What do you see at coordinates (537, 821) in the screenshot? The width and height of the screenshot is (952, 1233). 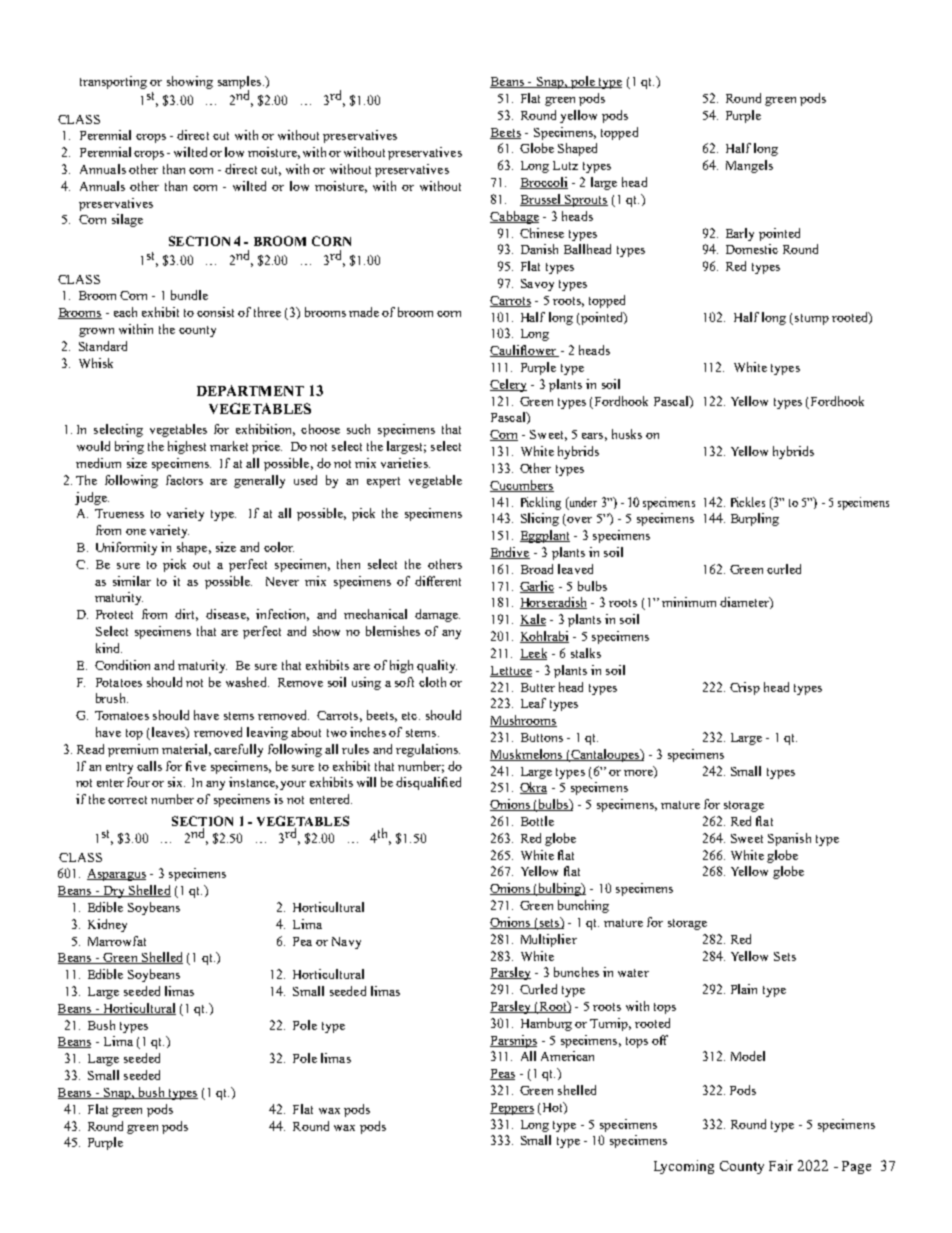 I see `Bottle` at bounding box center [537, 821].
